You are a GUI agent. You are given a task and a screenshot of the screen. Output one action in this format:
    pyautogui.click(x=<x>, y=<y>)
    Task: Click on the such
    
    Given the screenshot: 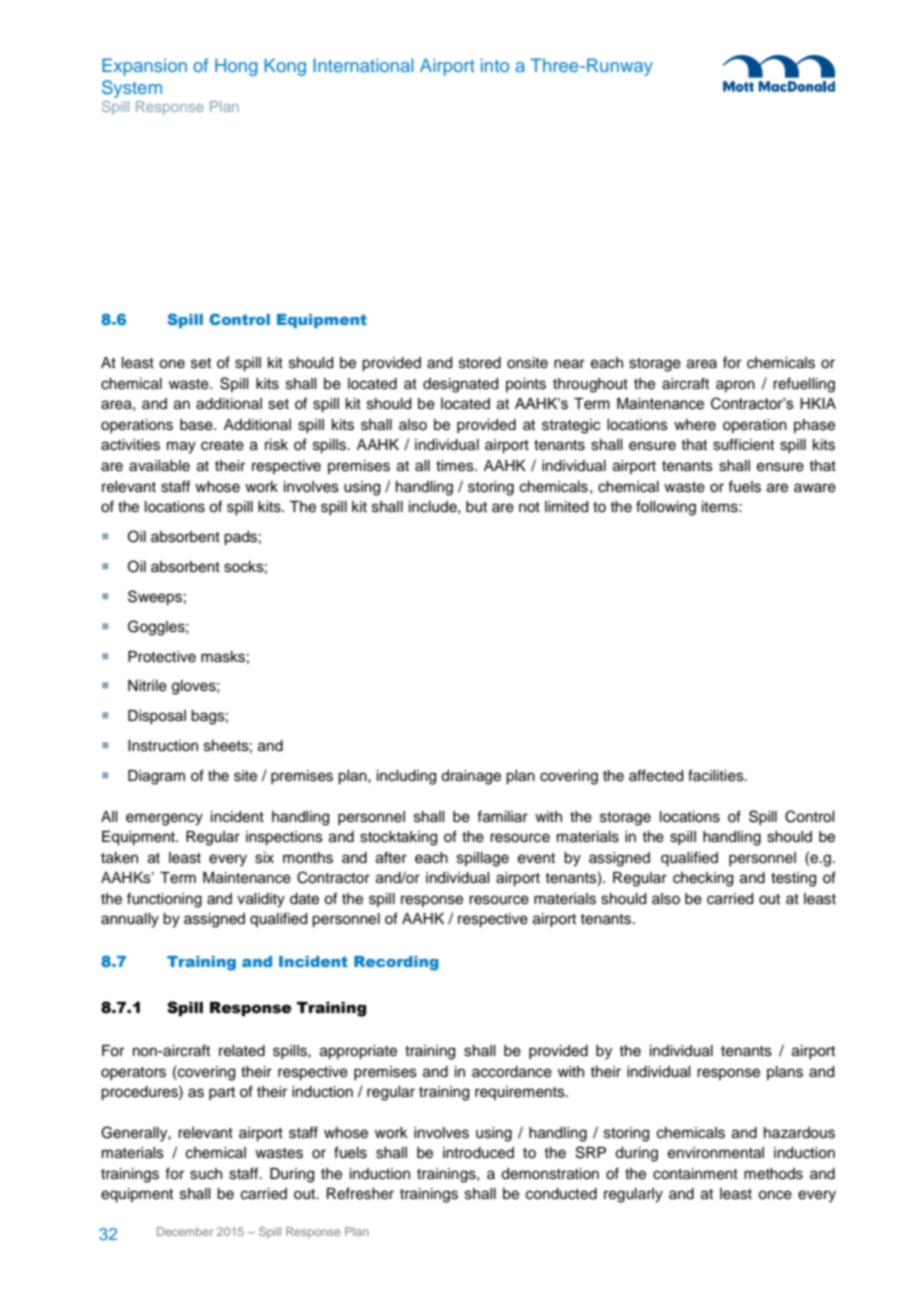 What is the action you would take?
    pyautogui.click(x=206, y=1174)
